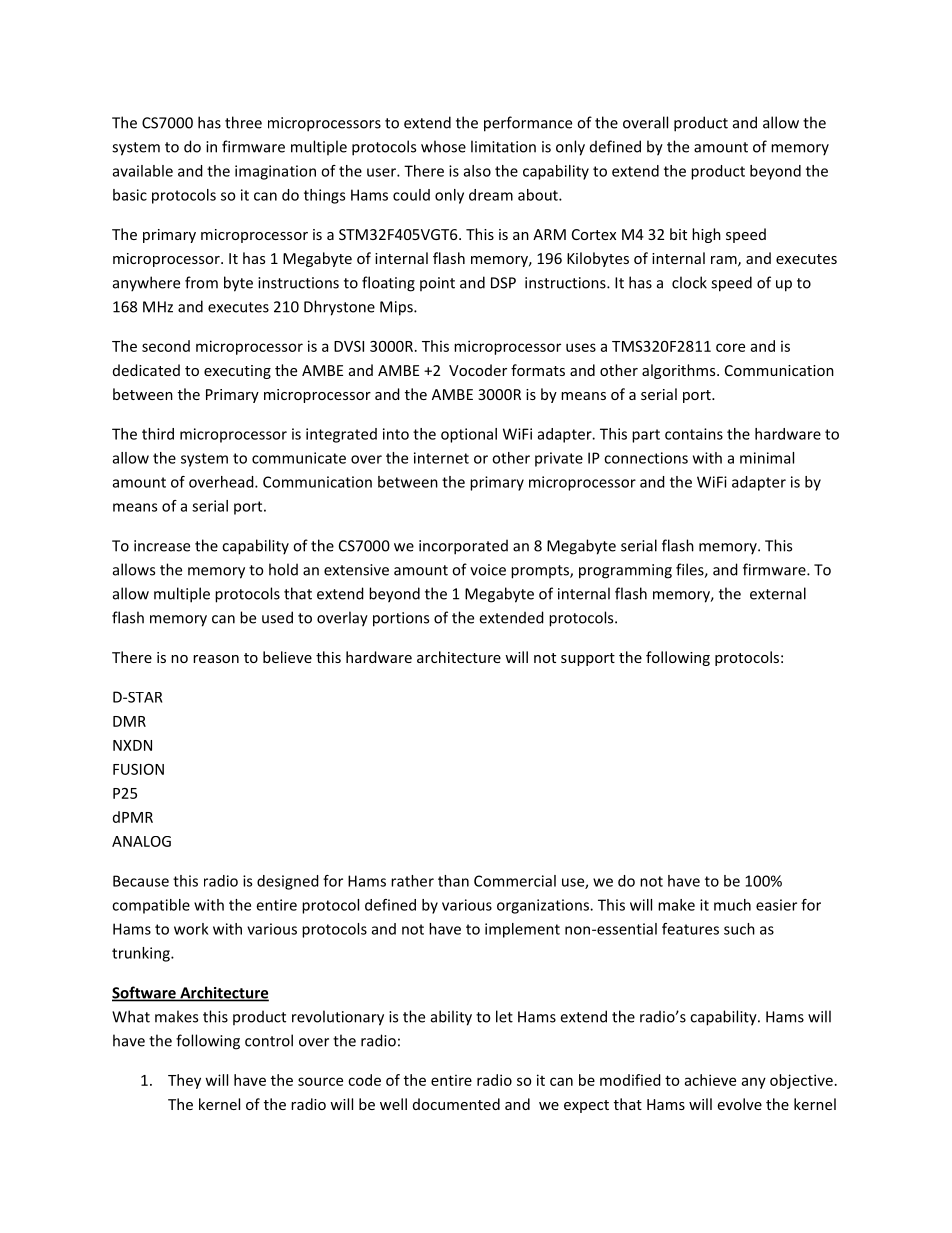  Describe the element at coordinates (237, 372) in the screenshot. I see `executing` at that location.
